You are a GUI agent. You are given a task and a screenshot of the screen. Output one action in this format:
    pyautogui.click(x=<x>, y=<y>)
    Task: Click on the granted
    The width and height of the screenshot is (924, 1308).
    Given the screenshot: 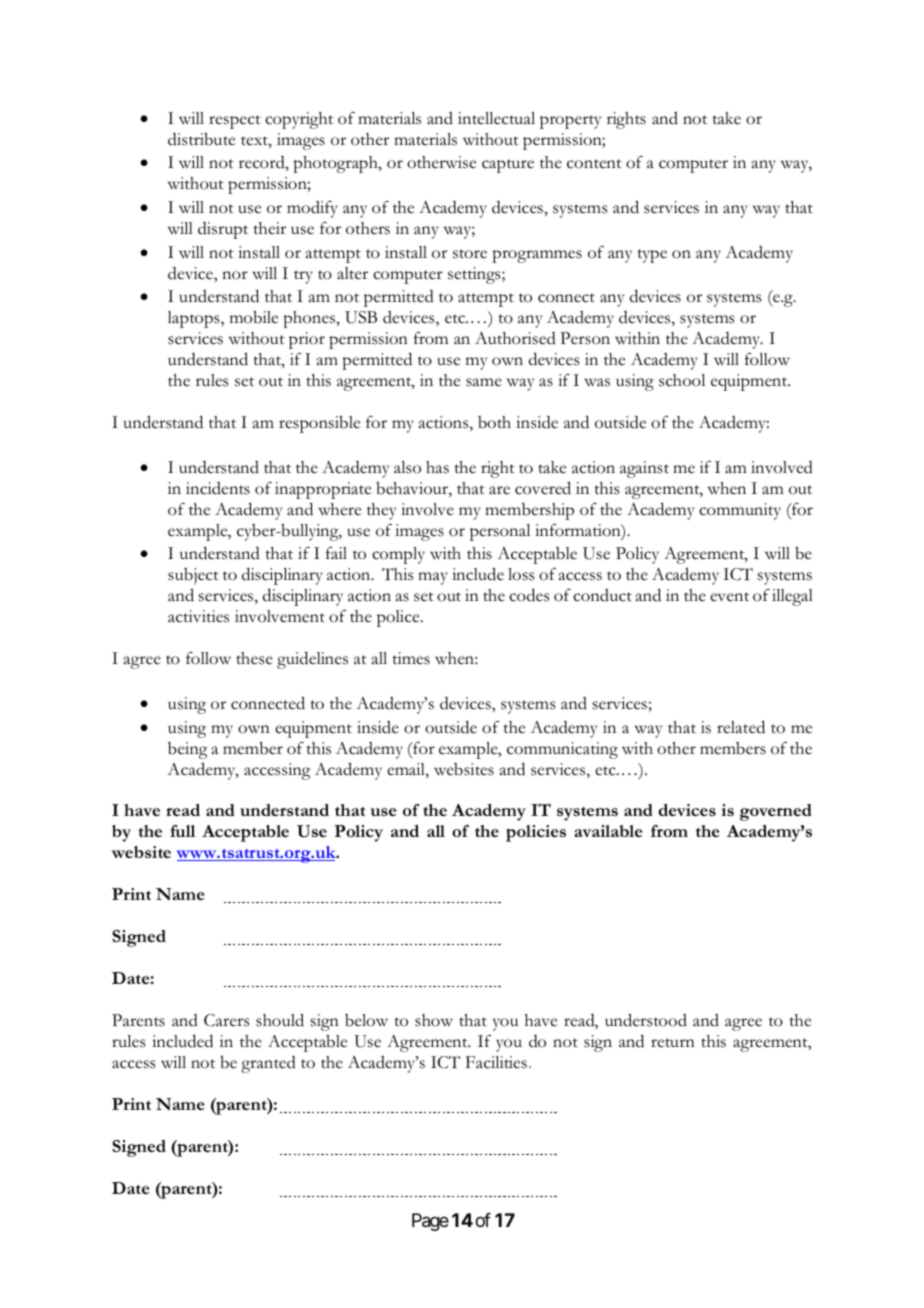 What is the action you would take?
    pyautogui.click(x=268, y=1064)
